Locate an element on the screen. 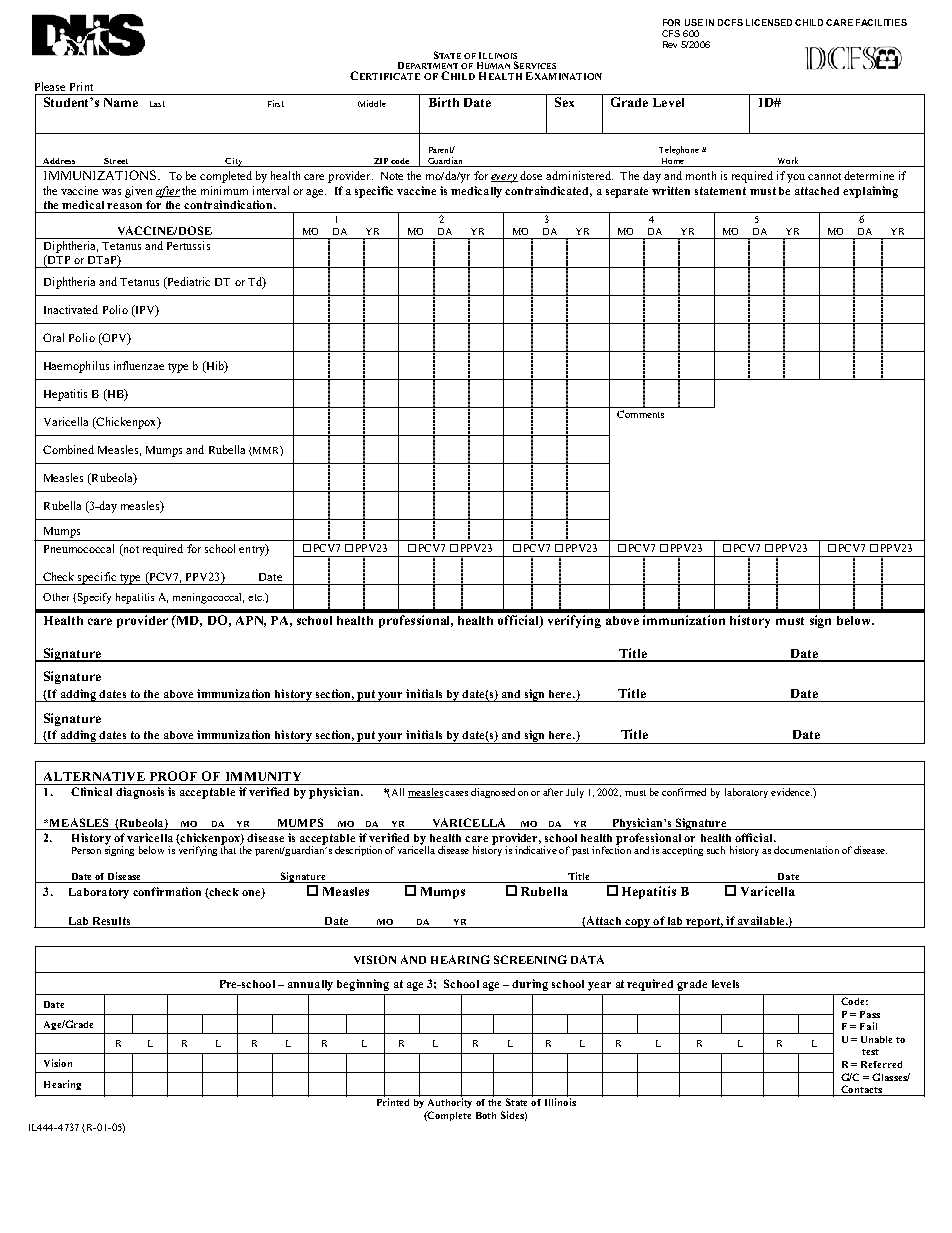  annually is located at coordinates (310, 985).
